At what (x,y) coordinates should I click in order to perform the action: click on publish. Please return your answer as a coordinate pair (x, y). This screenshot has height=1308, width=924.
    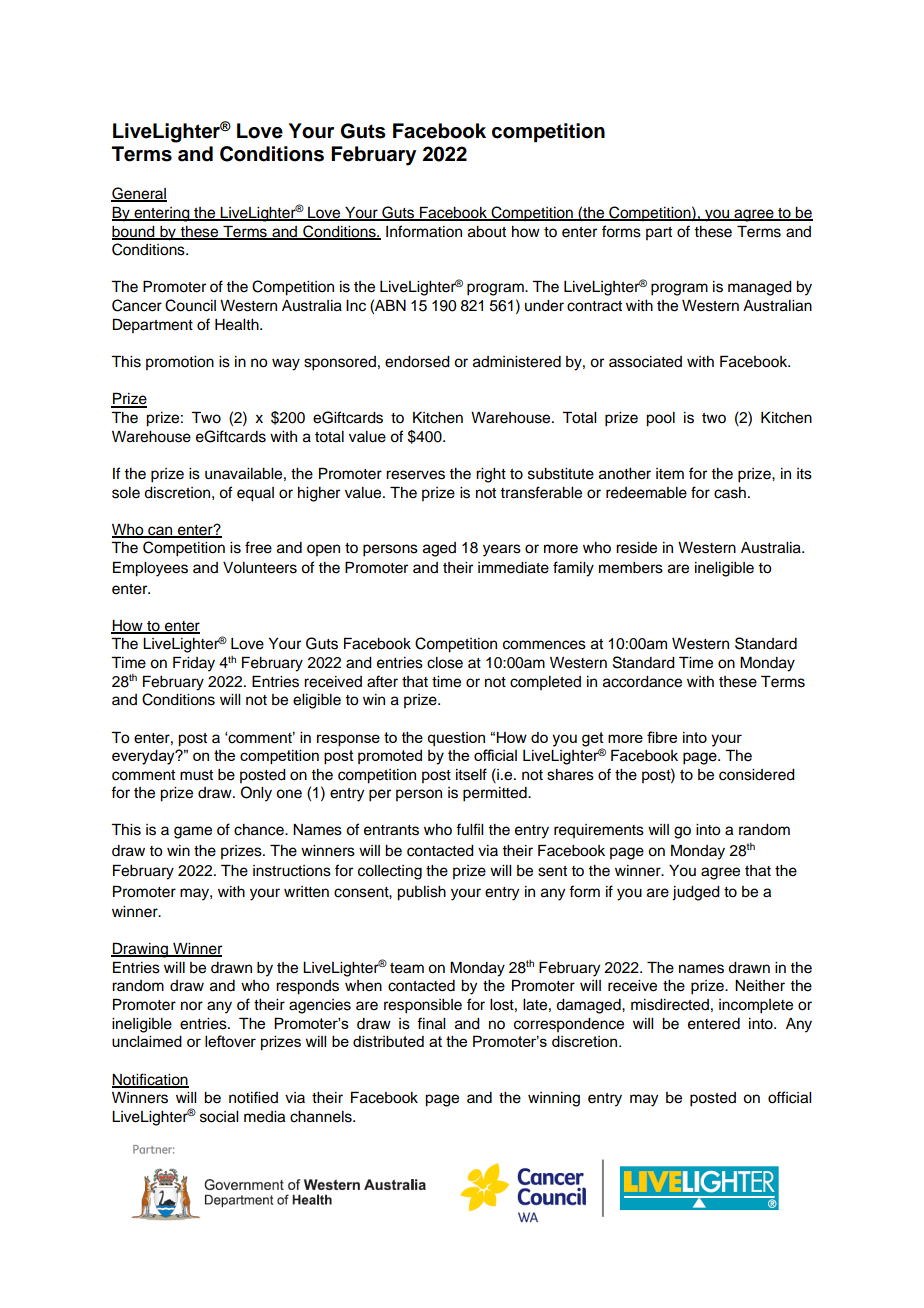
    Looking at the image, I should click on (421, 893).
